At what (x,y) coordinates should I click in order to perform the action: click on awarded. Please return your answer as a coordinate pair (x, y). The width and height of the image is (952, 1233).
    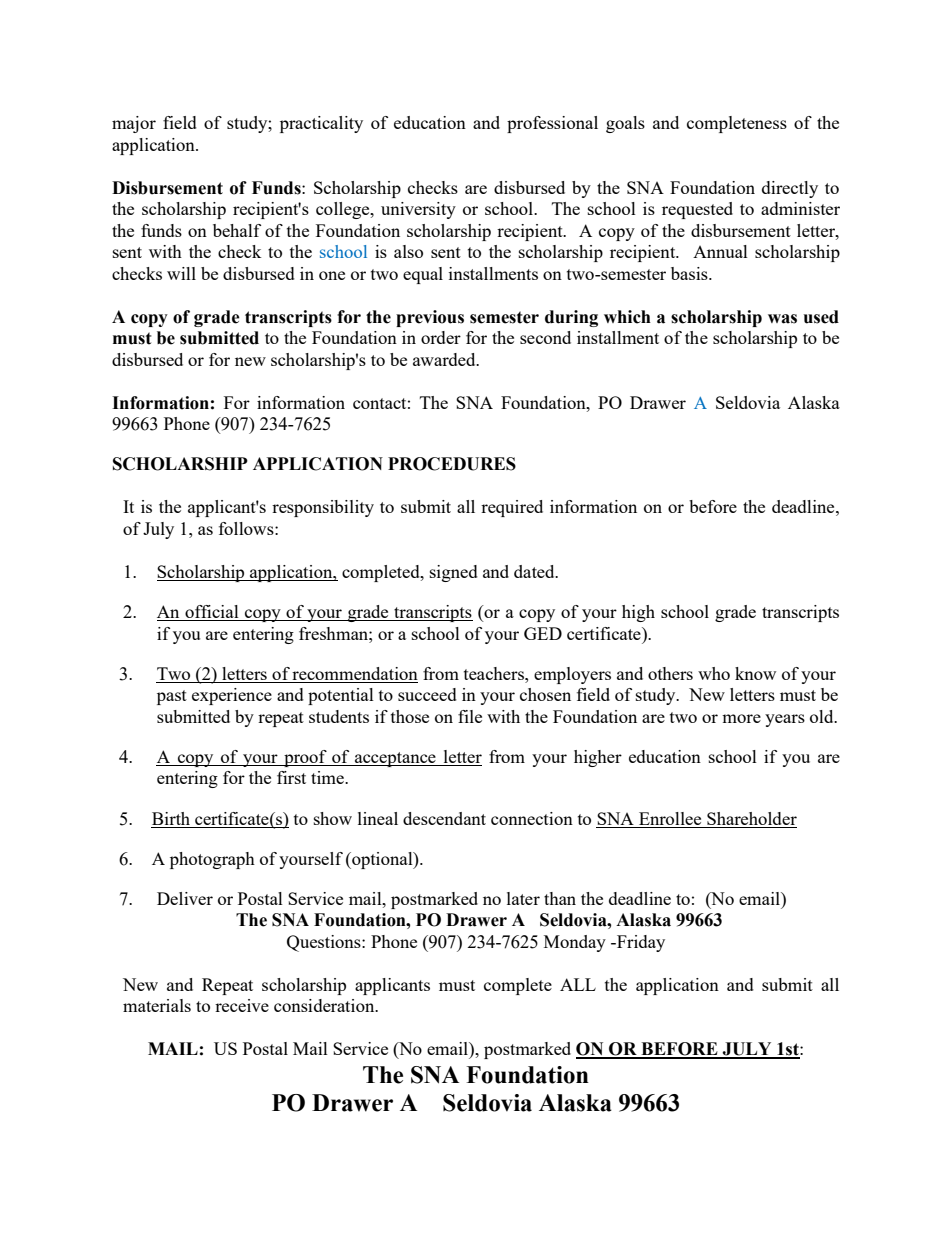
    Looking at the image, I should click on (445, 359).
